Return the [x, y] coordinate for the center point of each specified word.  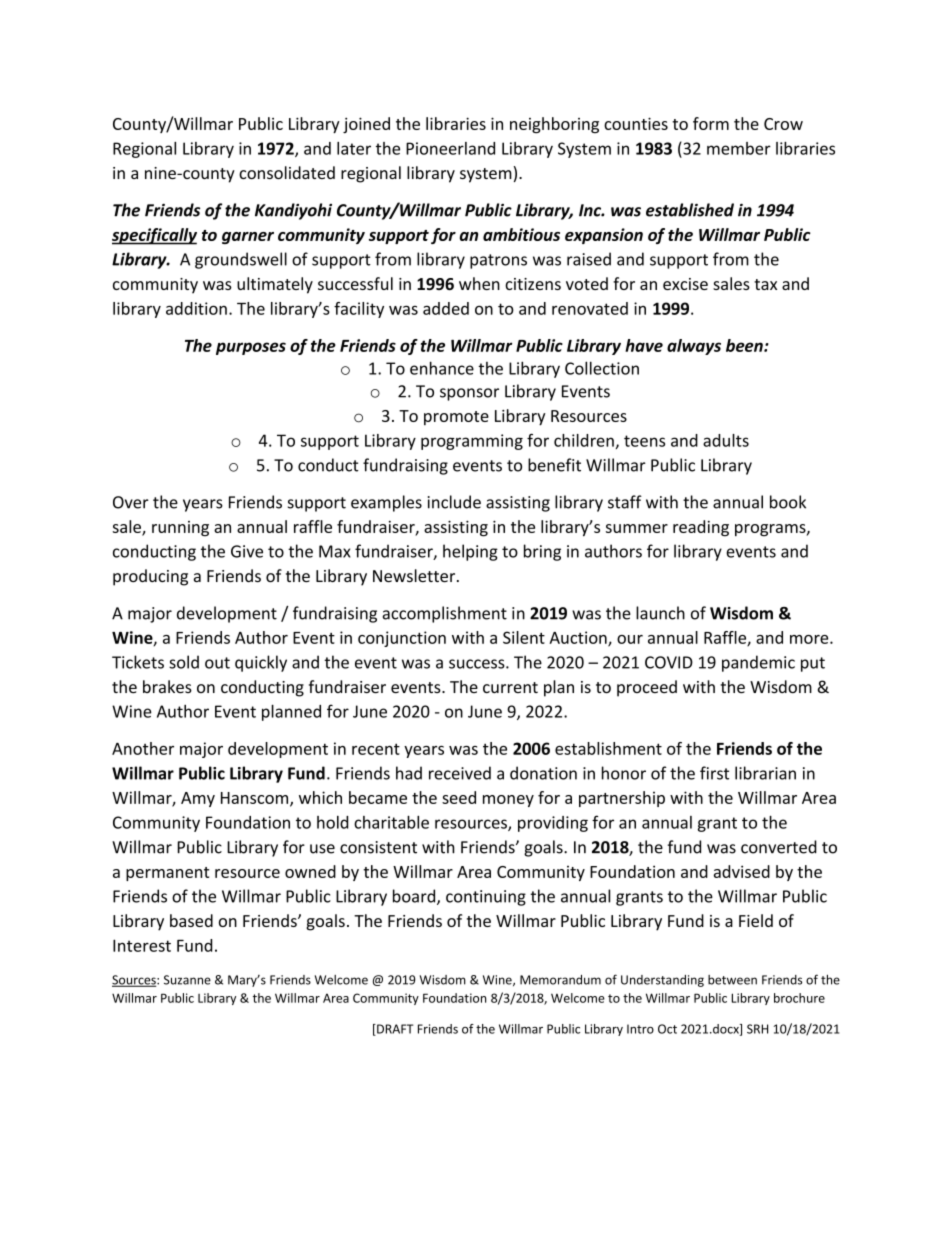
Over [131, 502]
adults [726, 440]
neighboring [554, 125]
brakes [167, 686]
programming [472, 442]
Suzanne [187, 980]
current [510, 687]
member [739, 148]
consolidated [287, 172]
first [714, 773]
